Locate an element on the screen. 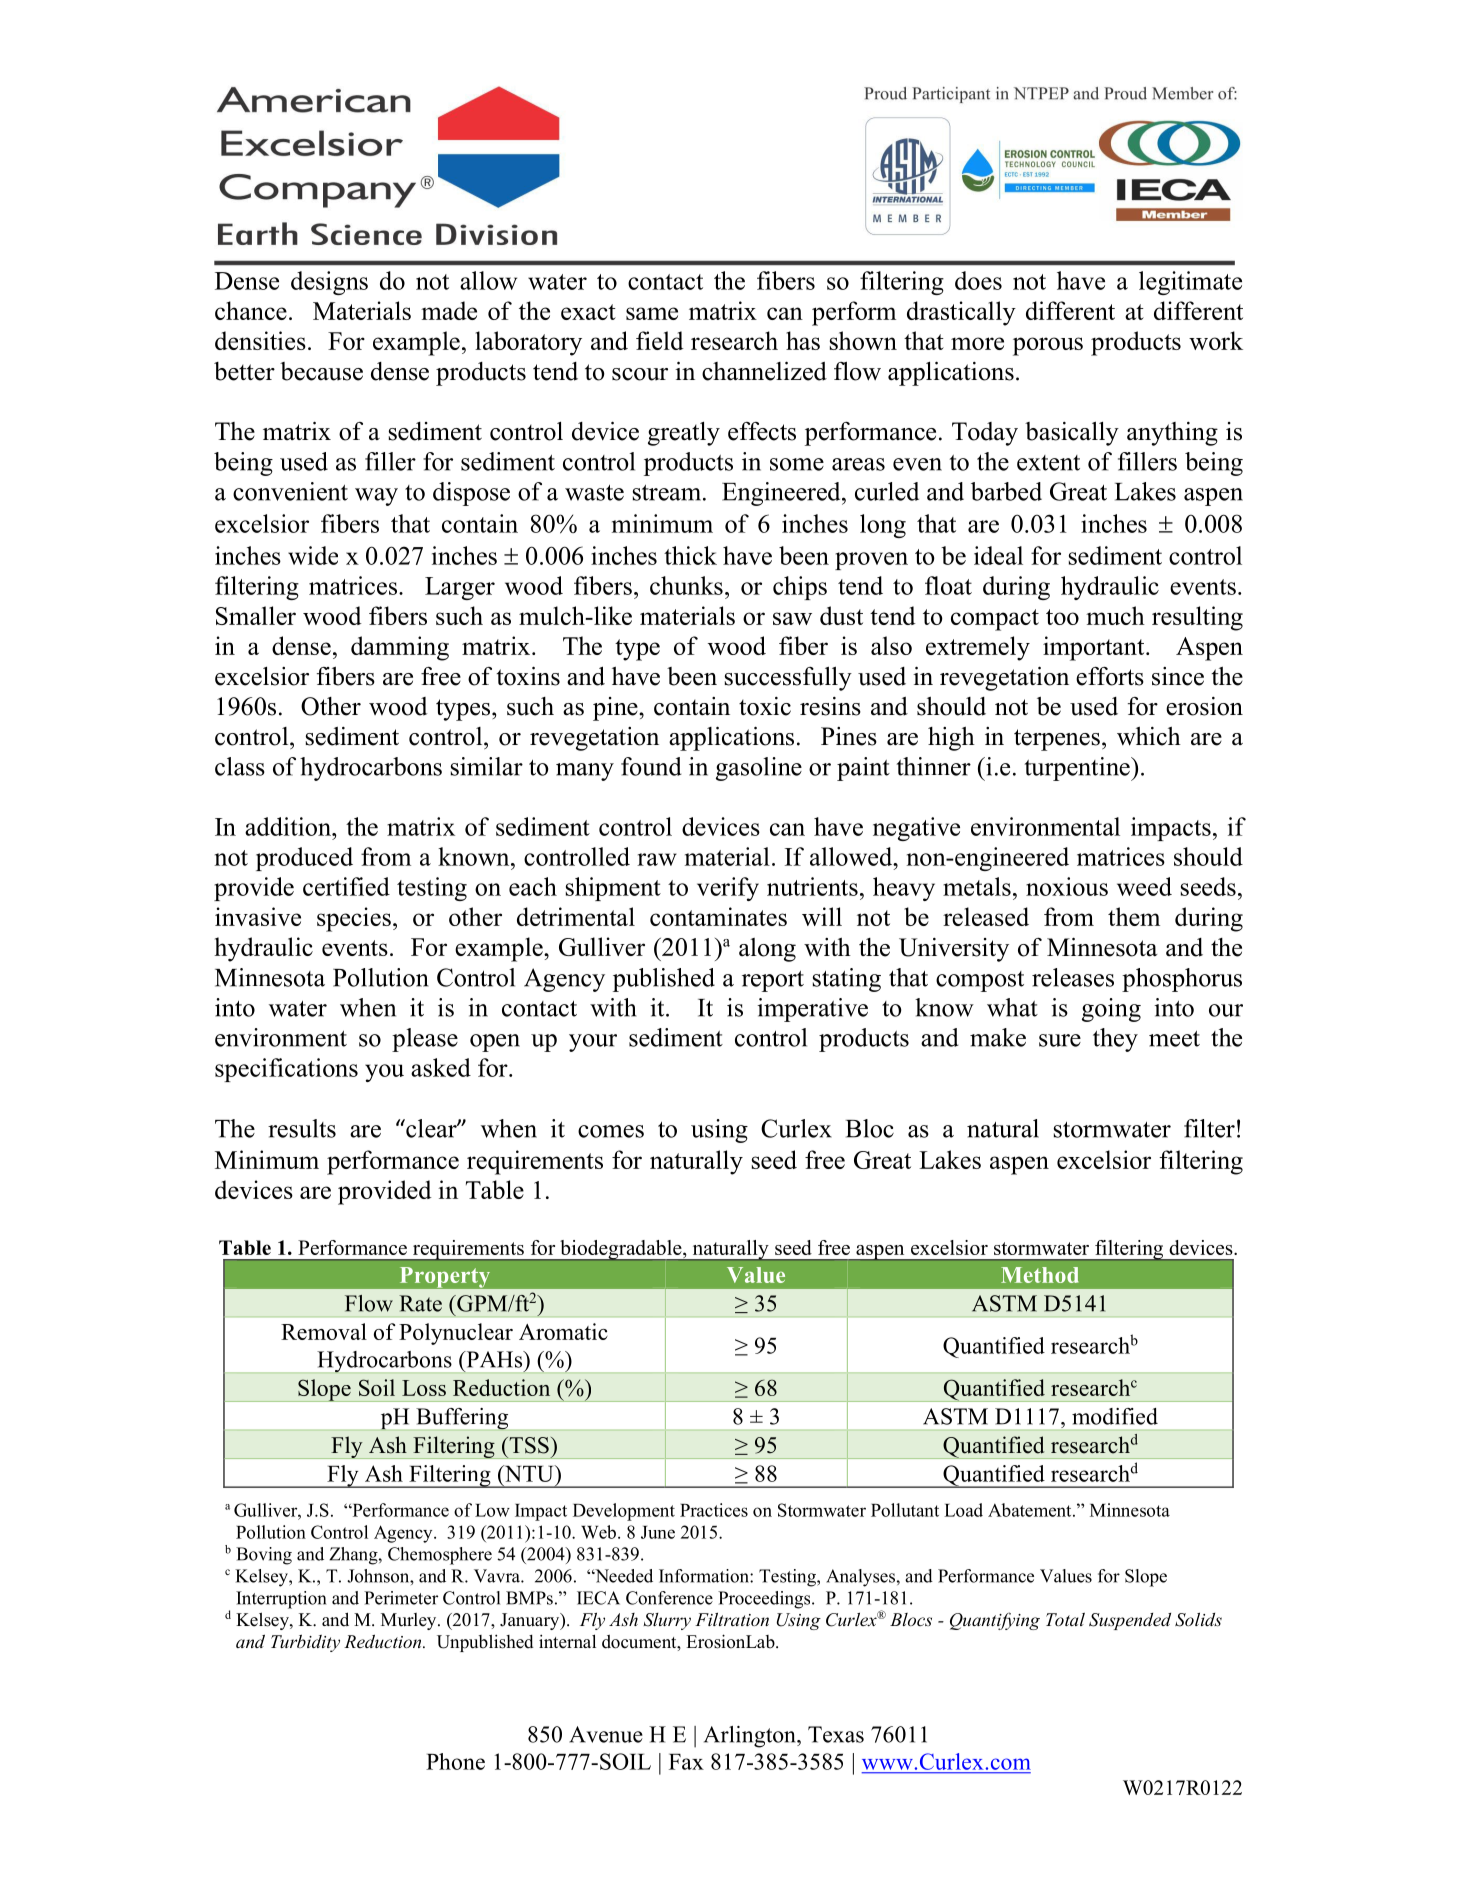 This screenshot has height=1885, width=1457. please is located at coordinates (425, 1040).
